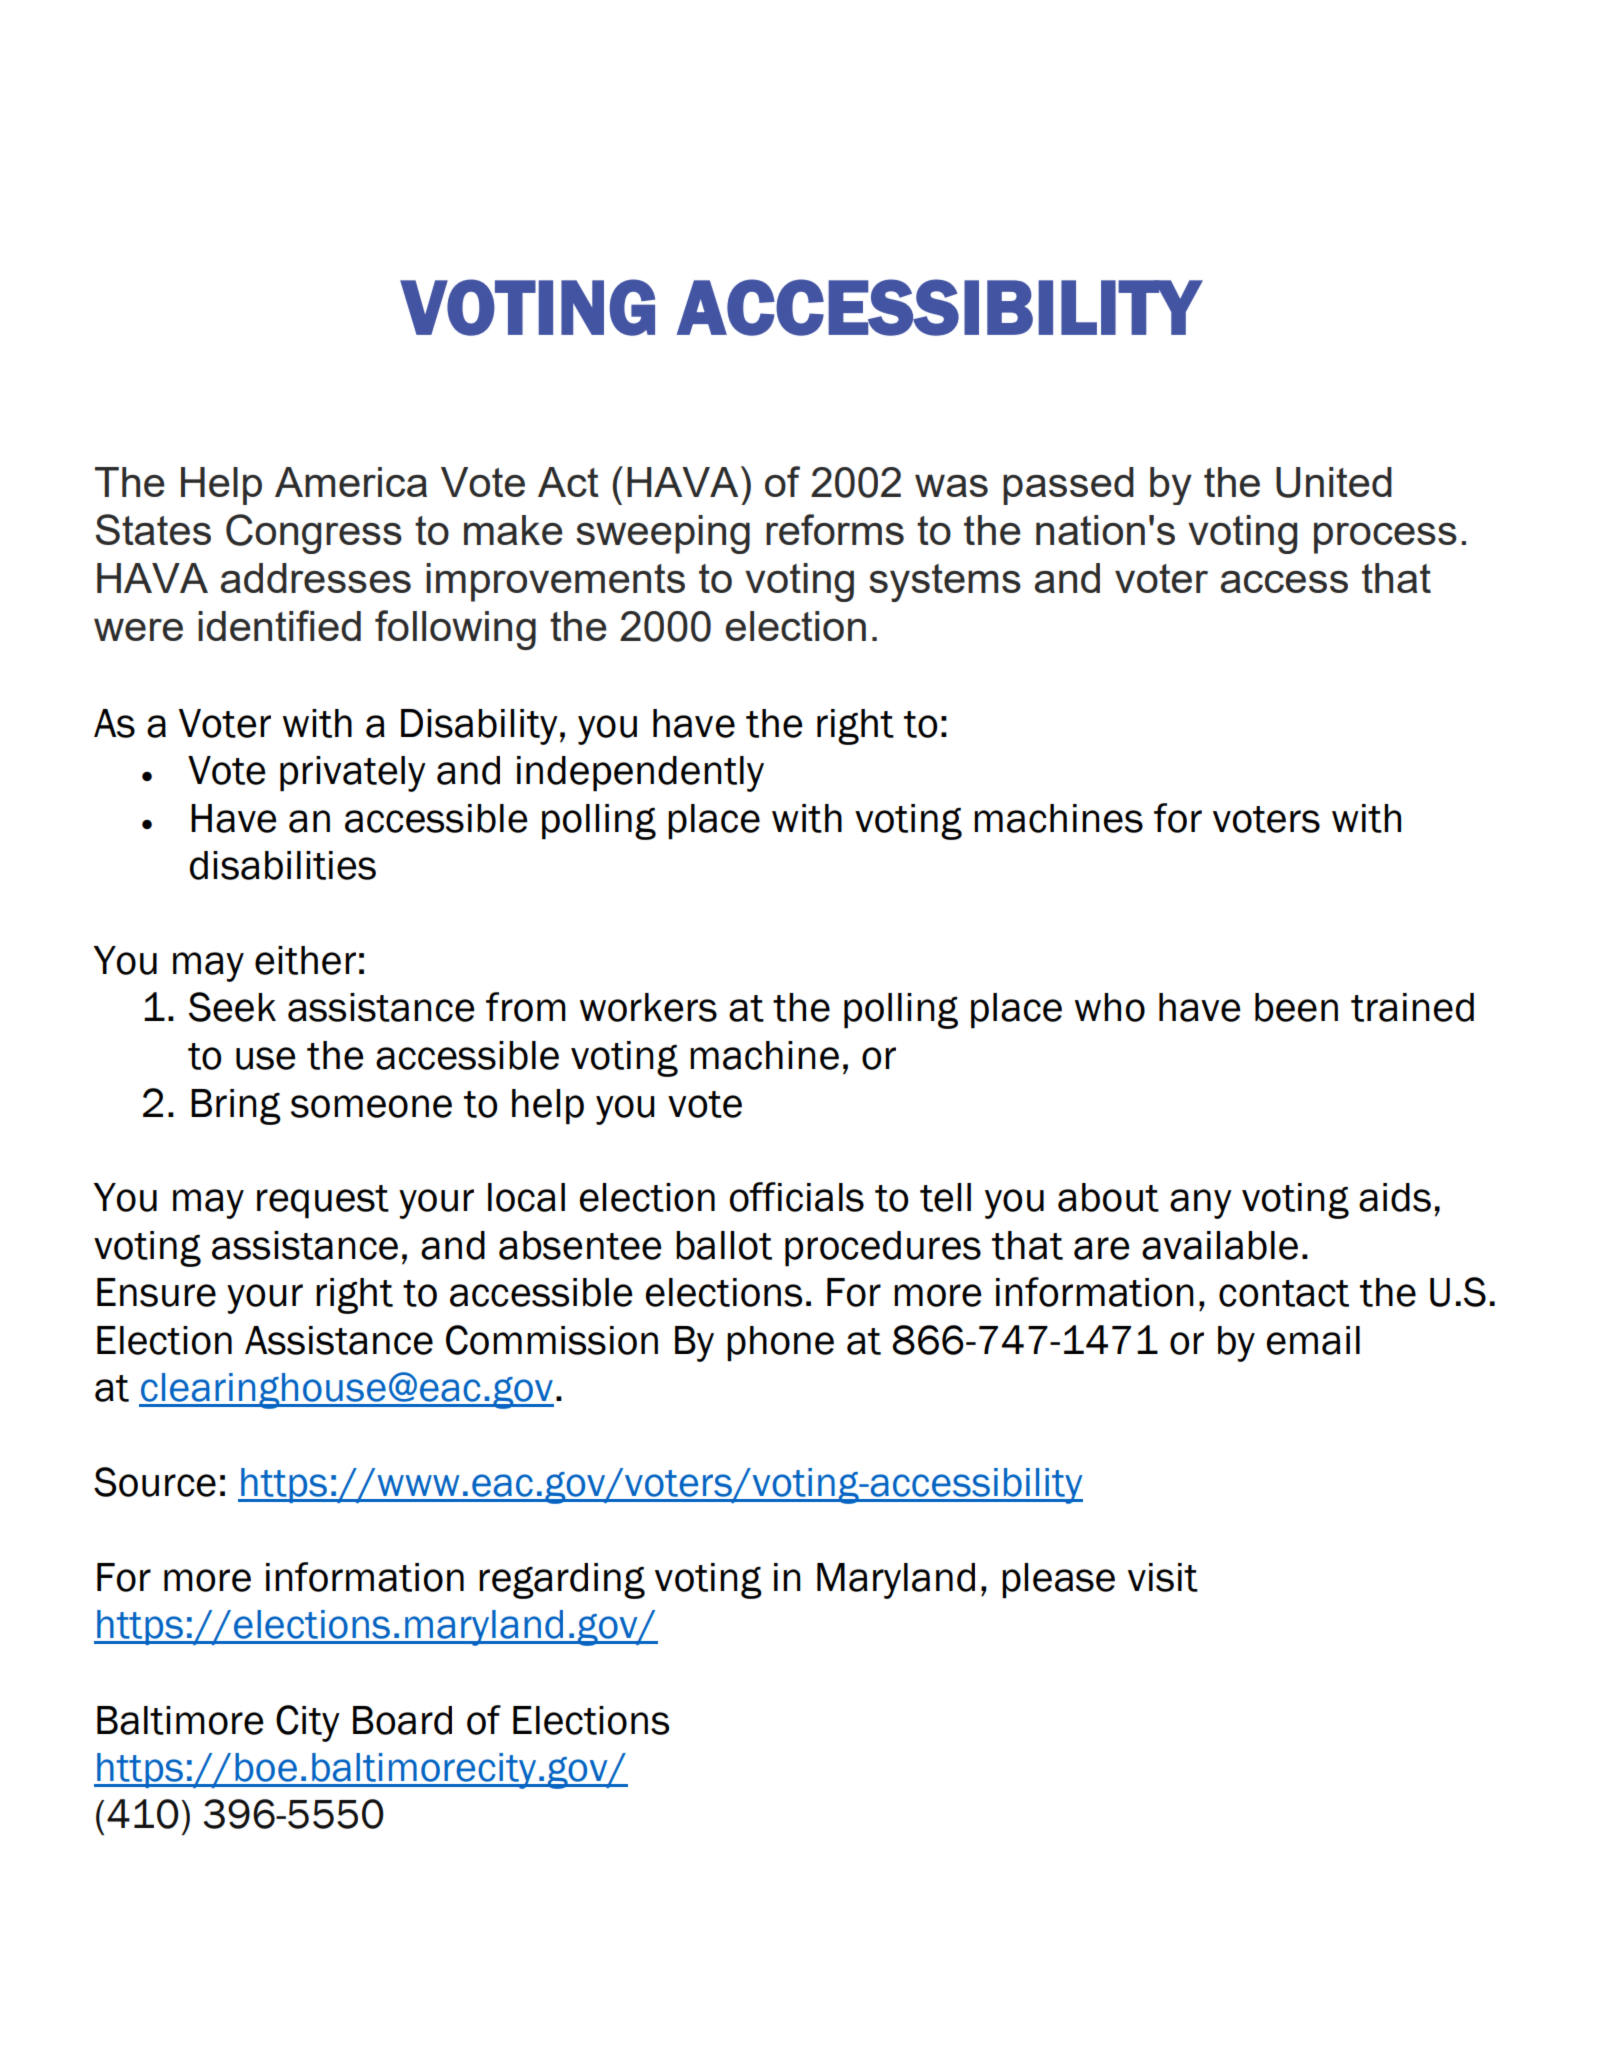 The image size is (1601, 2072). Describe the element at coordinates (1296, 1007) in the image. I see `been` at that location.
